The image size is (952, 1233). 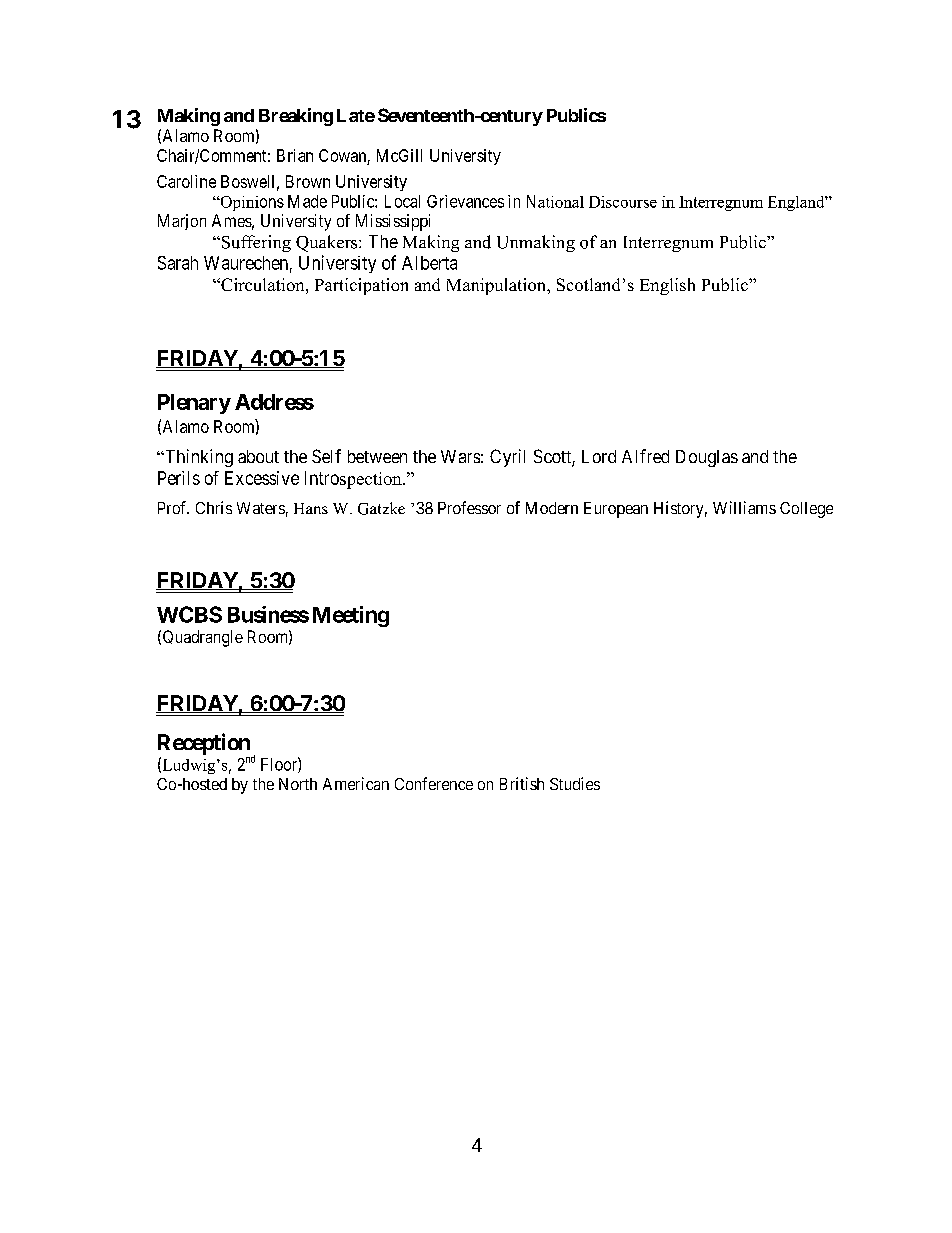 I want to click on Douglas, so click(x=707, y=458).
